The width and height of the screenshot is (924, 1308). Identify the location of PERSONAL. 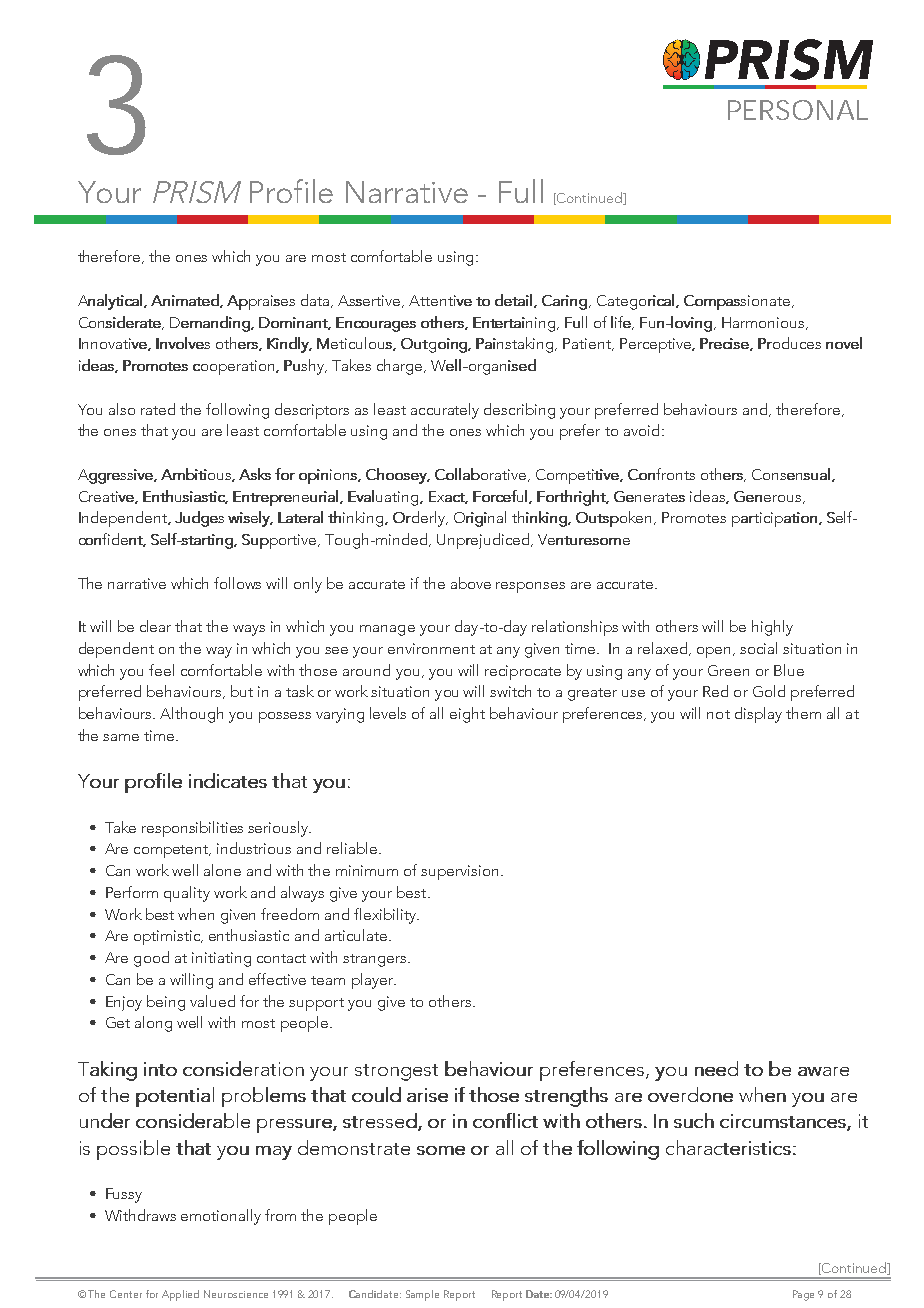
(798, 110).
